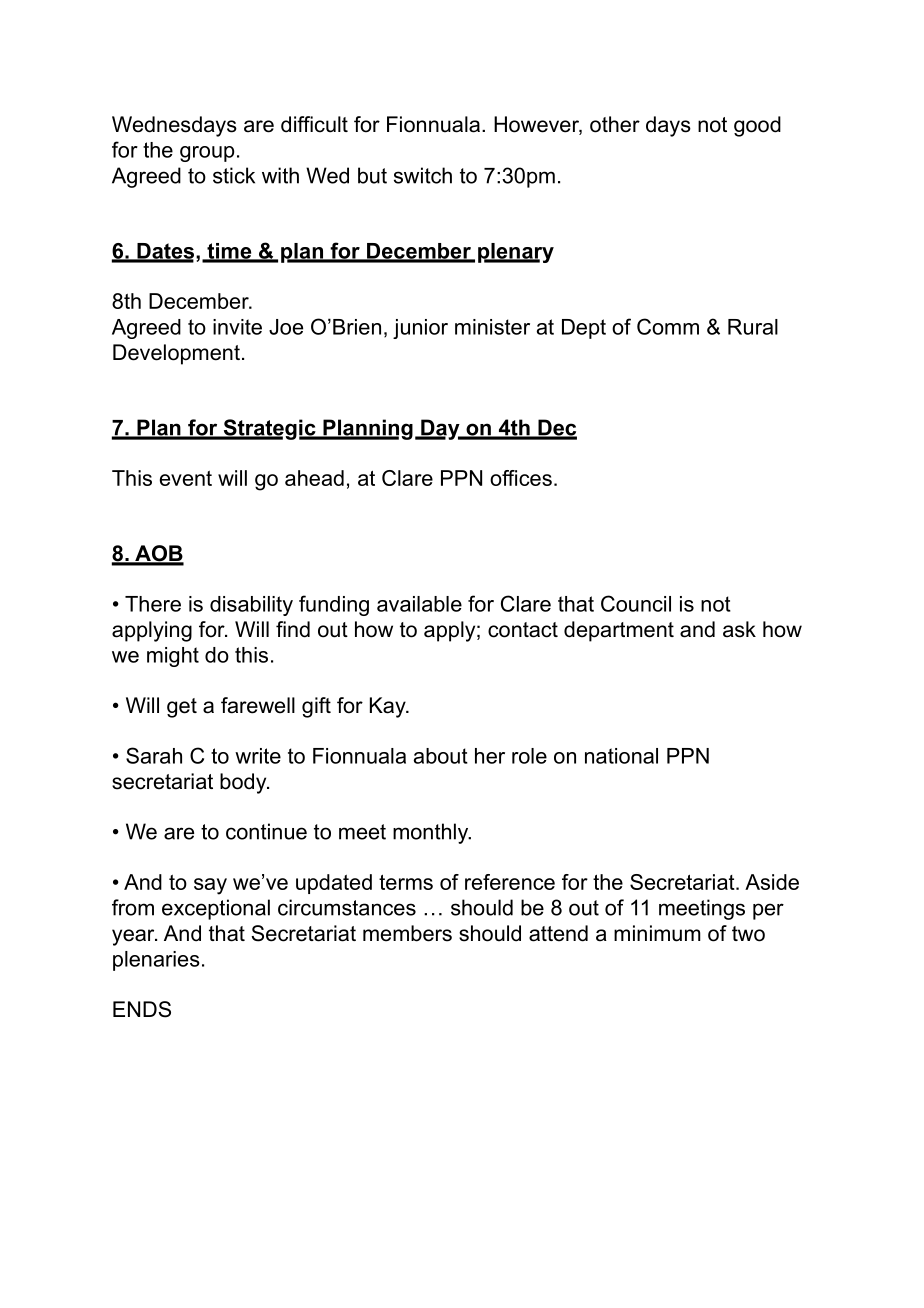 Image resolution: width=924 pixels, height=1308 pixels. What do you see at coordinates (176, 354) in the document?
I see `Development` at bounding box center [176, 354].
